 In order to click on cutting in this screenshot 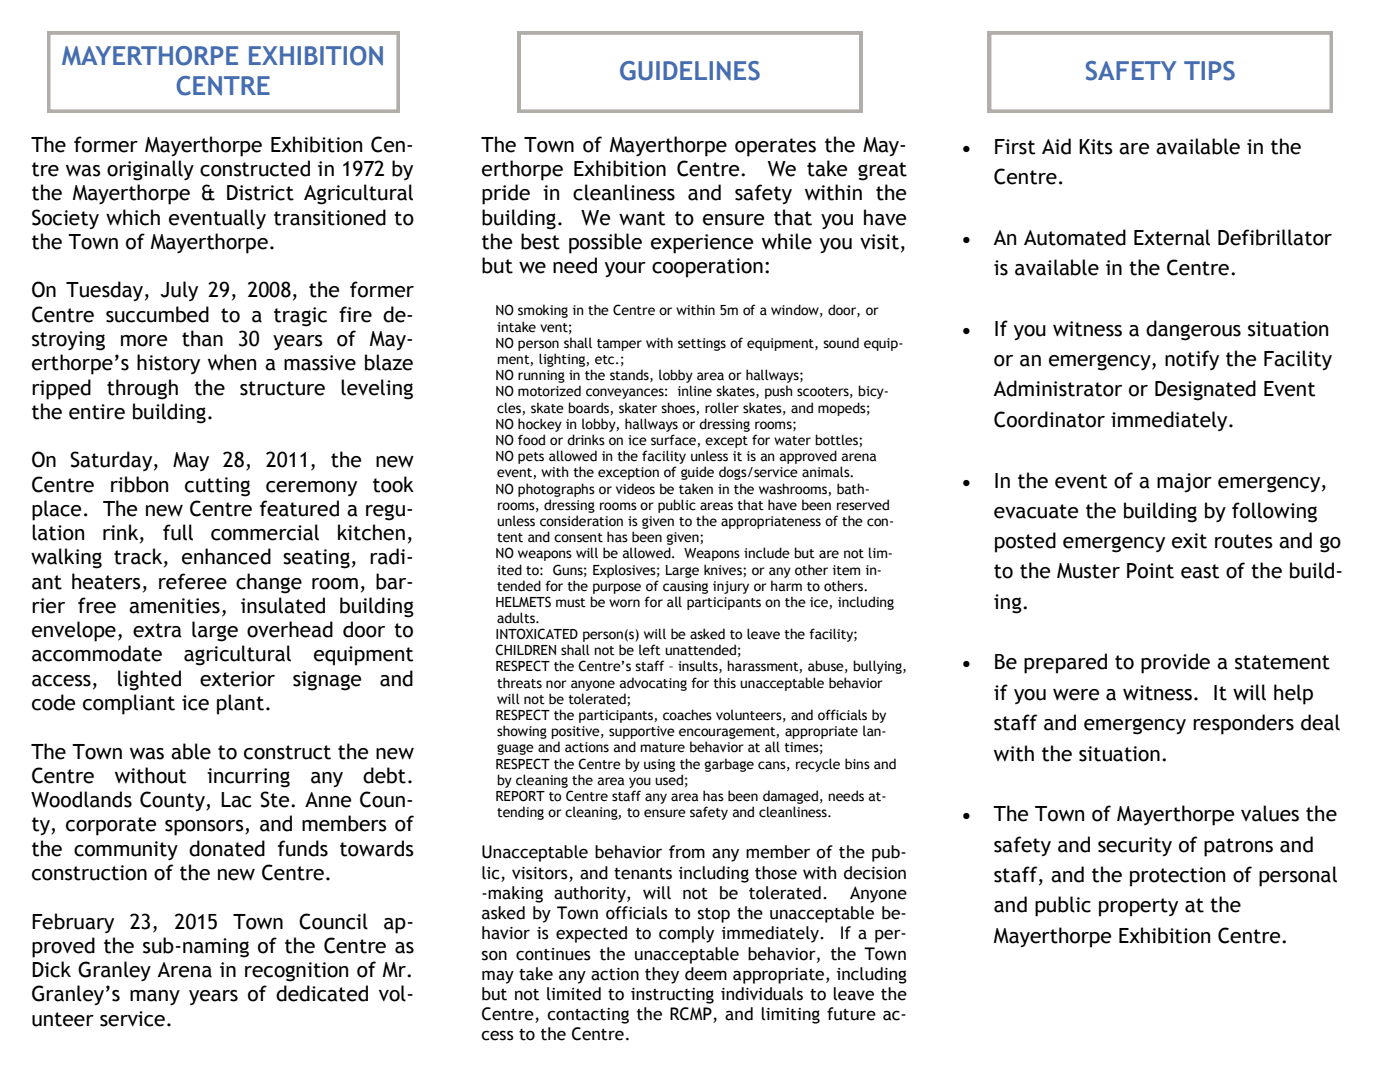, I will do `click(217, 487)`.
